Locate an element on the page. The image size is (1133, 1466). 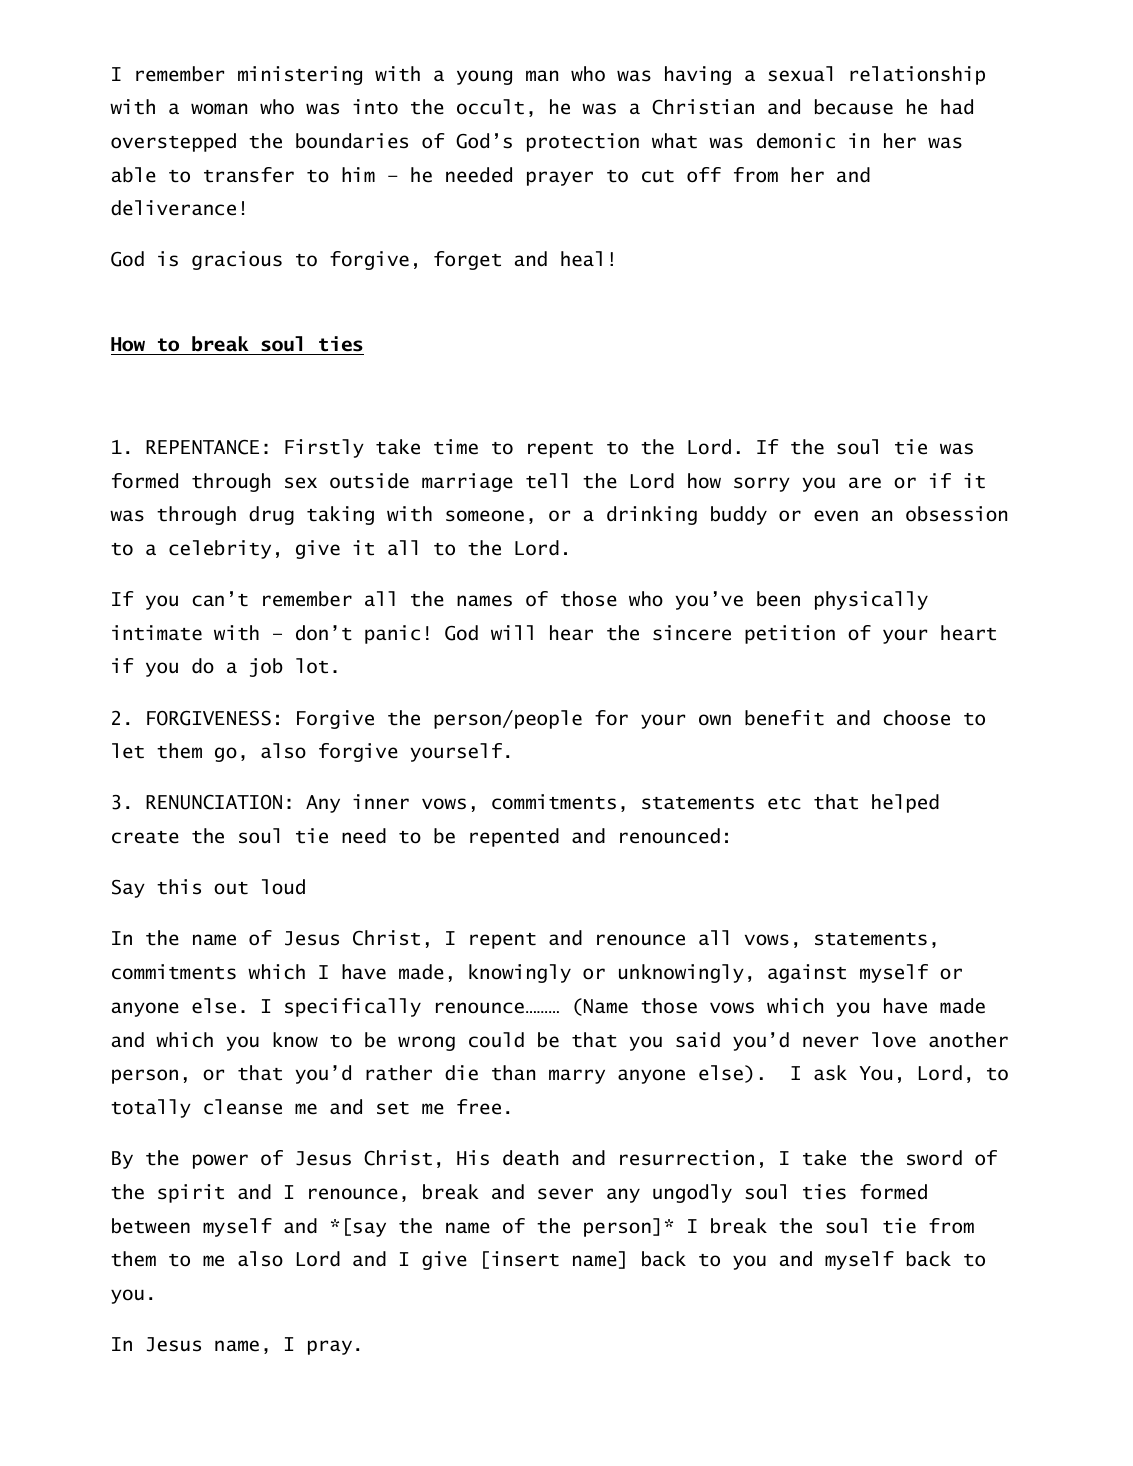
job is located at coordinates (266, 667).
